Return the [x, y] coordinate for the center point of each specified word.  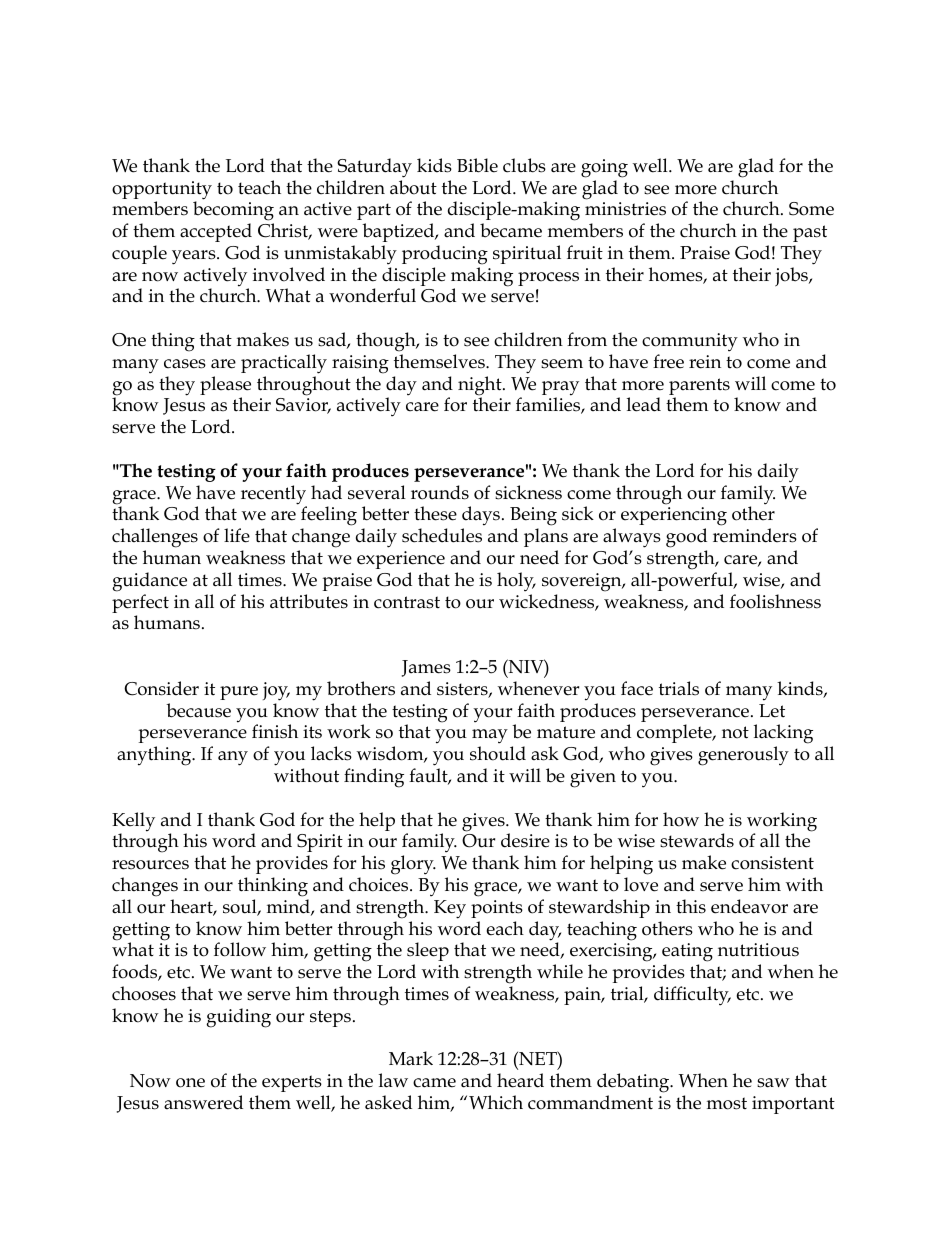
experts [292, 1083]
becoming [233, 212]
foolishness [775, 601]
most [727, 1103]
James [426, 668]
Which [496, 1102]
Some [811, 209]
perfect [140, 605]
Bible [477, 165]
